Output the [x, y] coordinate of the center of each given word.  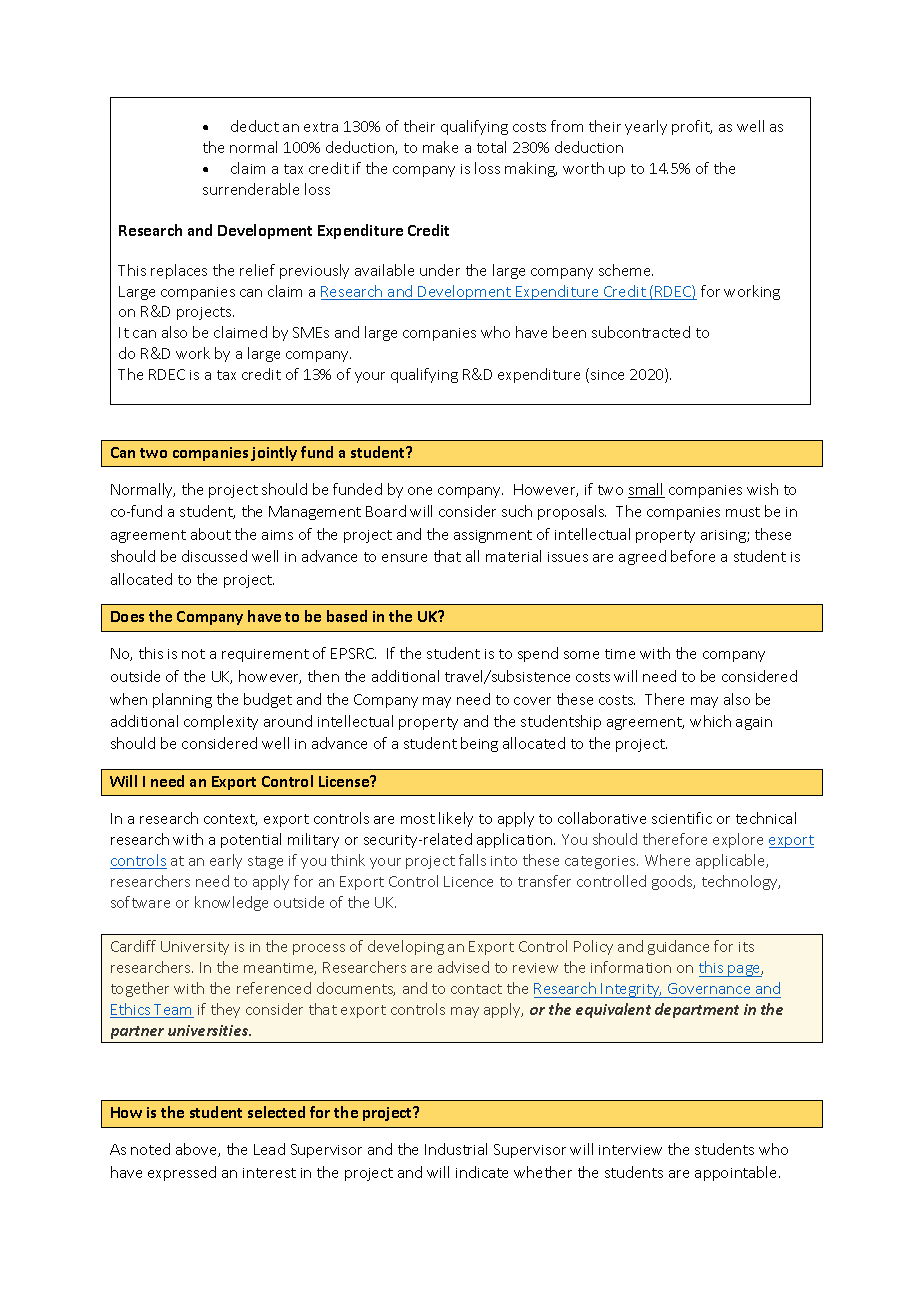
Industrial [456, 1149]
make [440, 147]
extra [321, 127]
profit [692, 127]
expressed [182, 1173]
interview [630, 1150]
